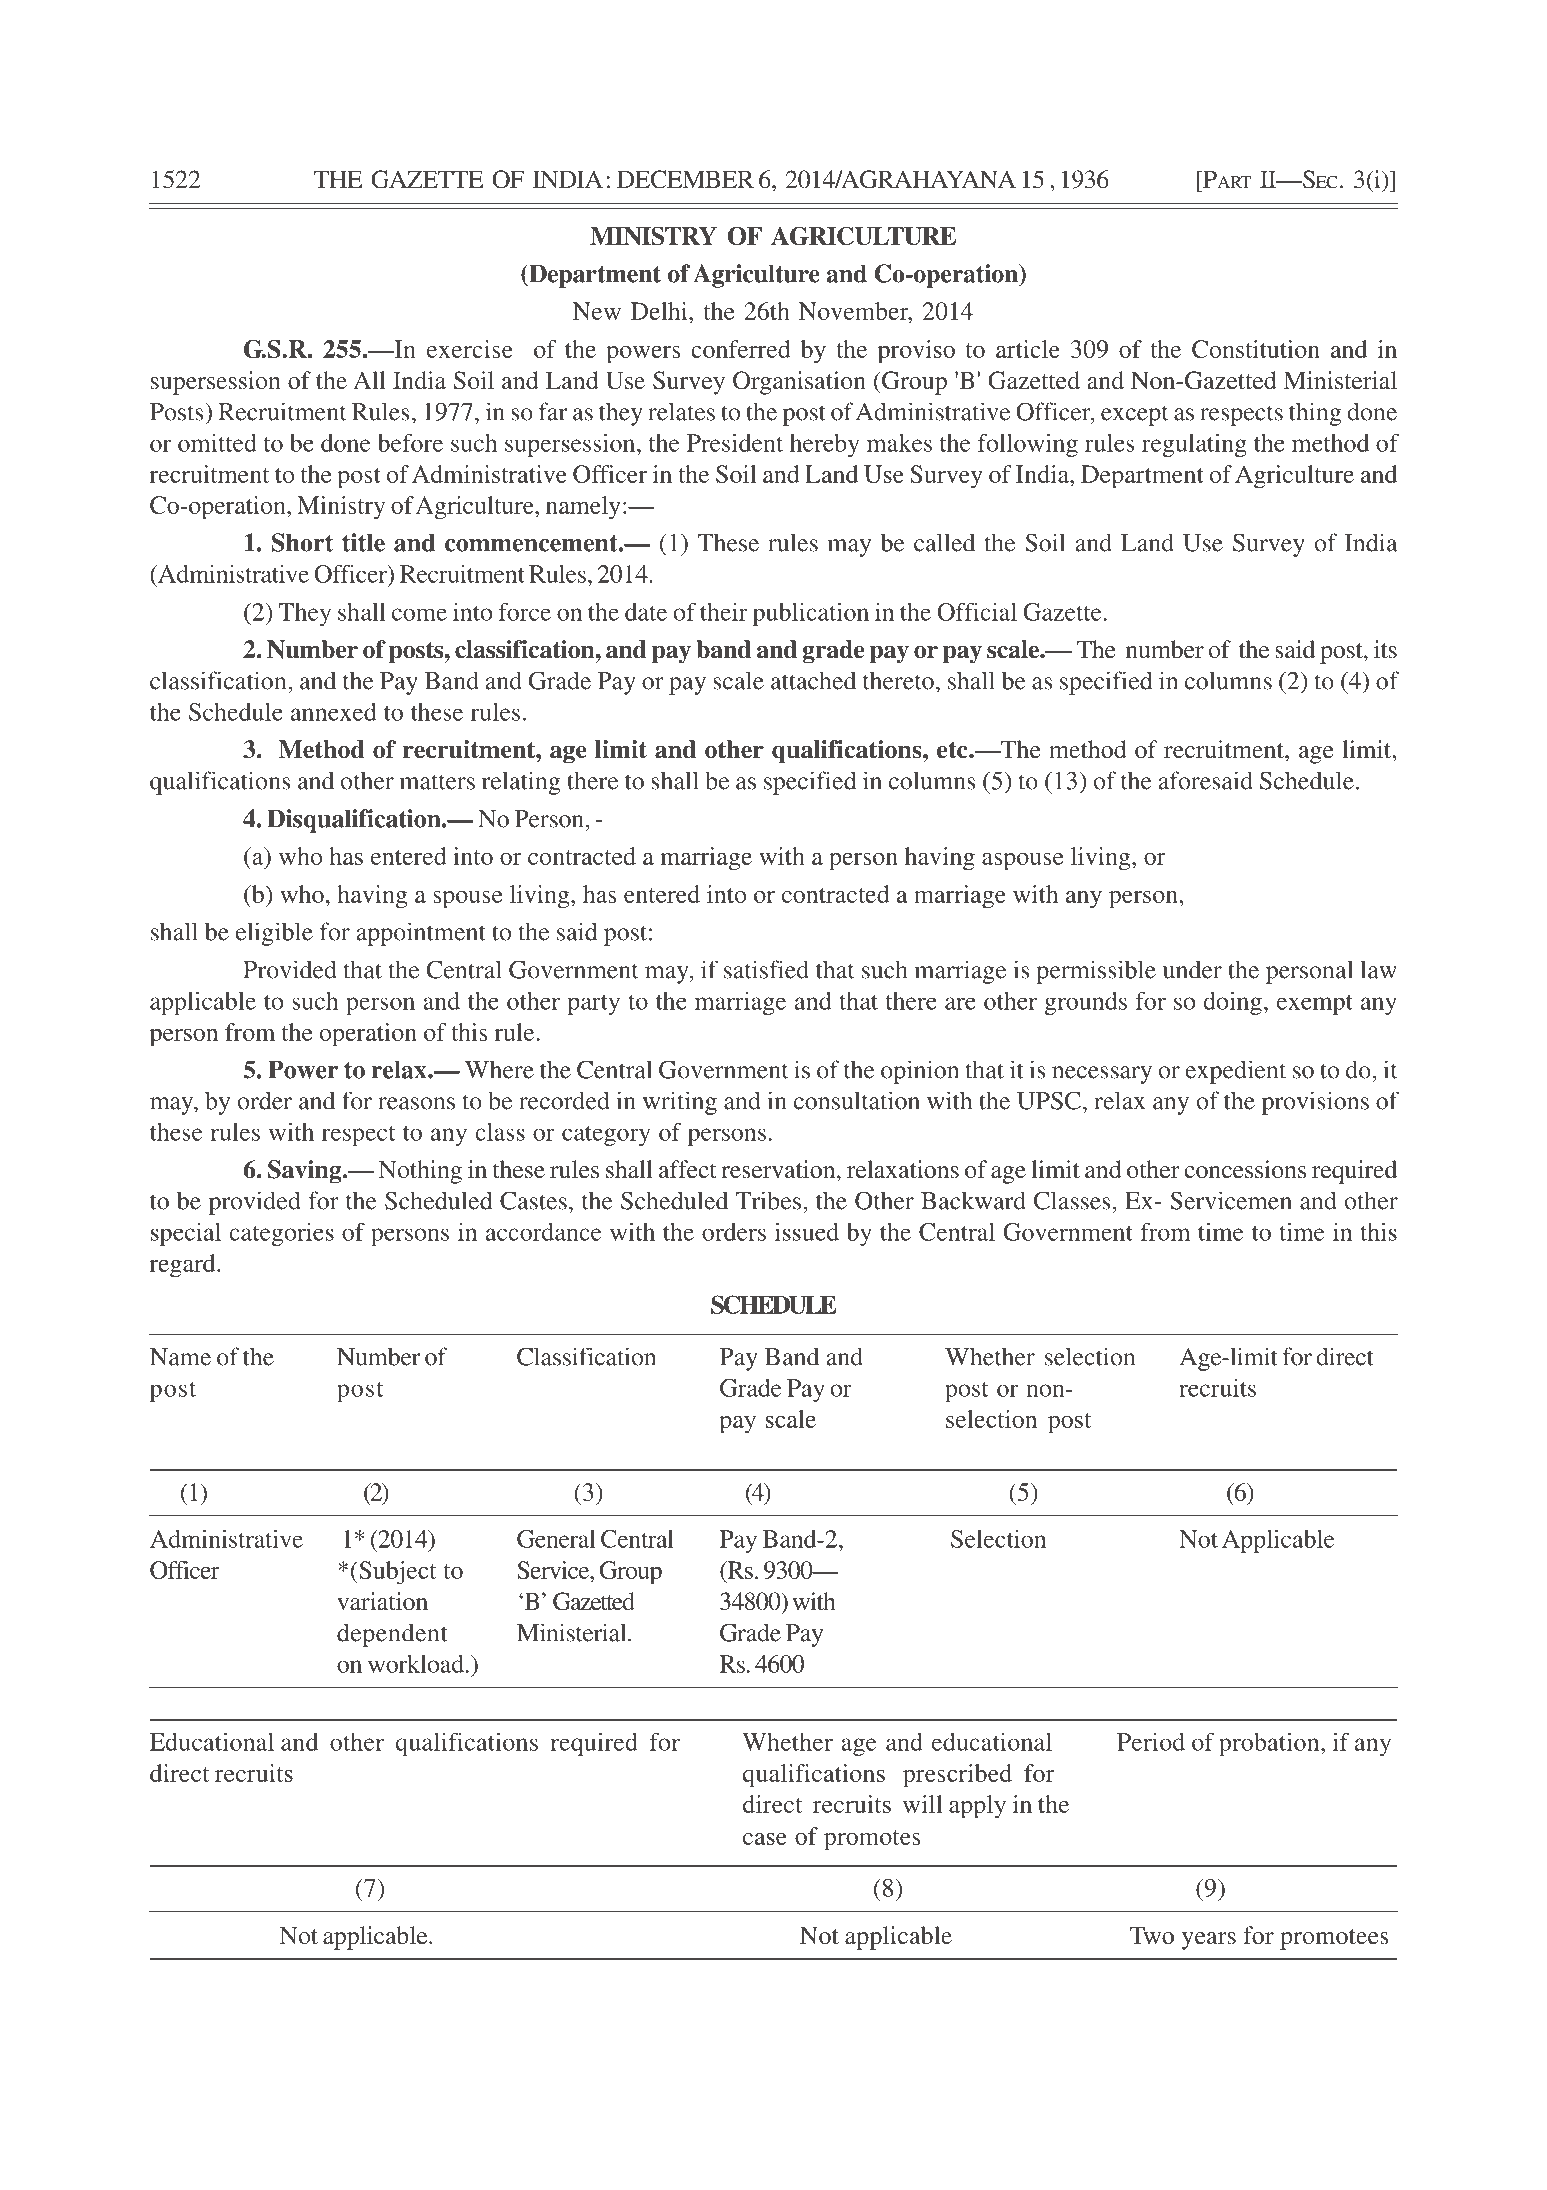  I want to click on under, so click(1192, 969).
